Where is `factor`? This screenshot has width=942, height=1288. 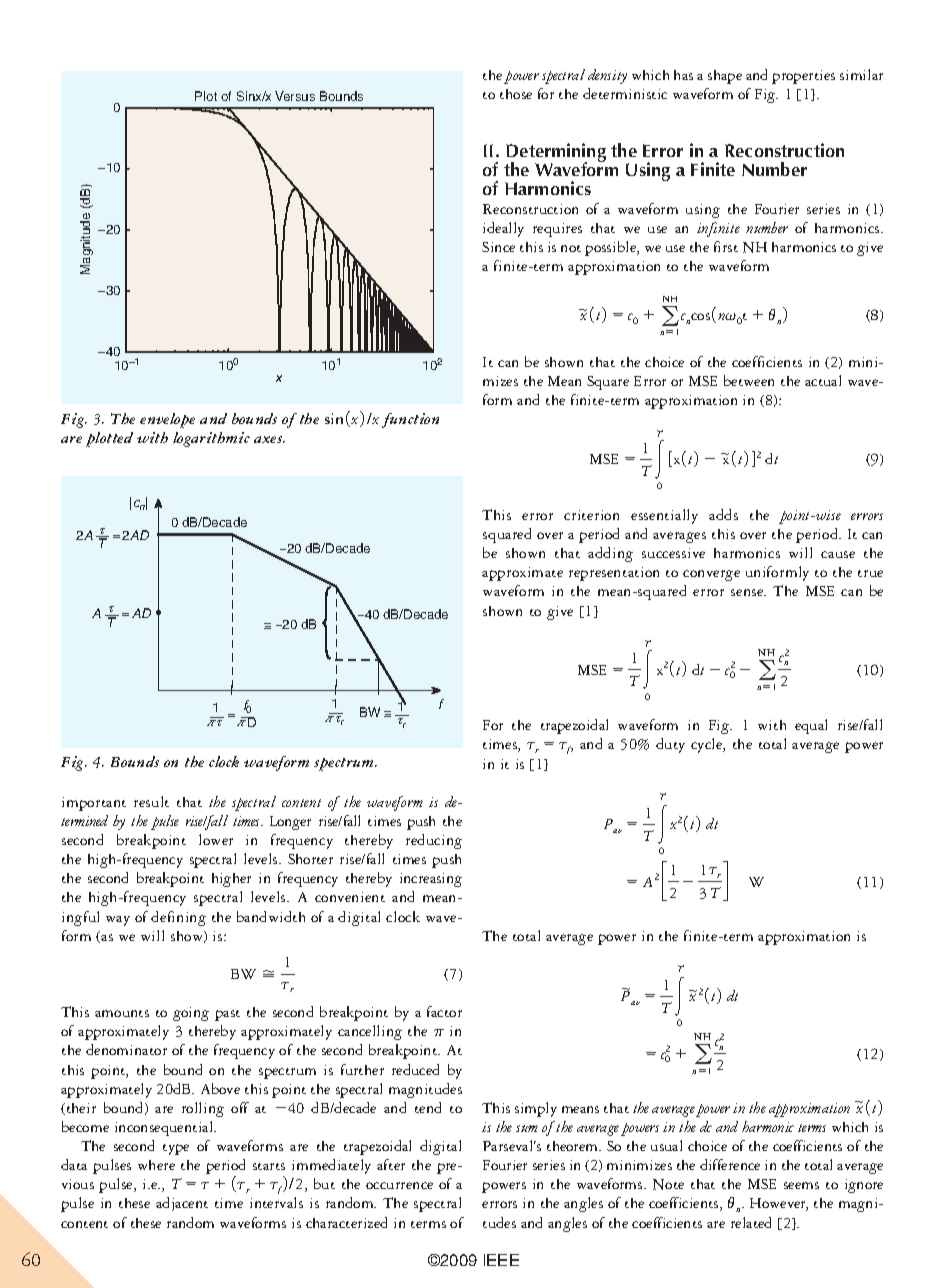 factor is located at coordinates (444, 1011).
